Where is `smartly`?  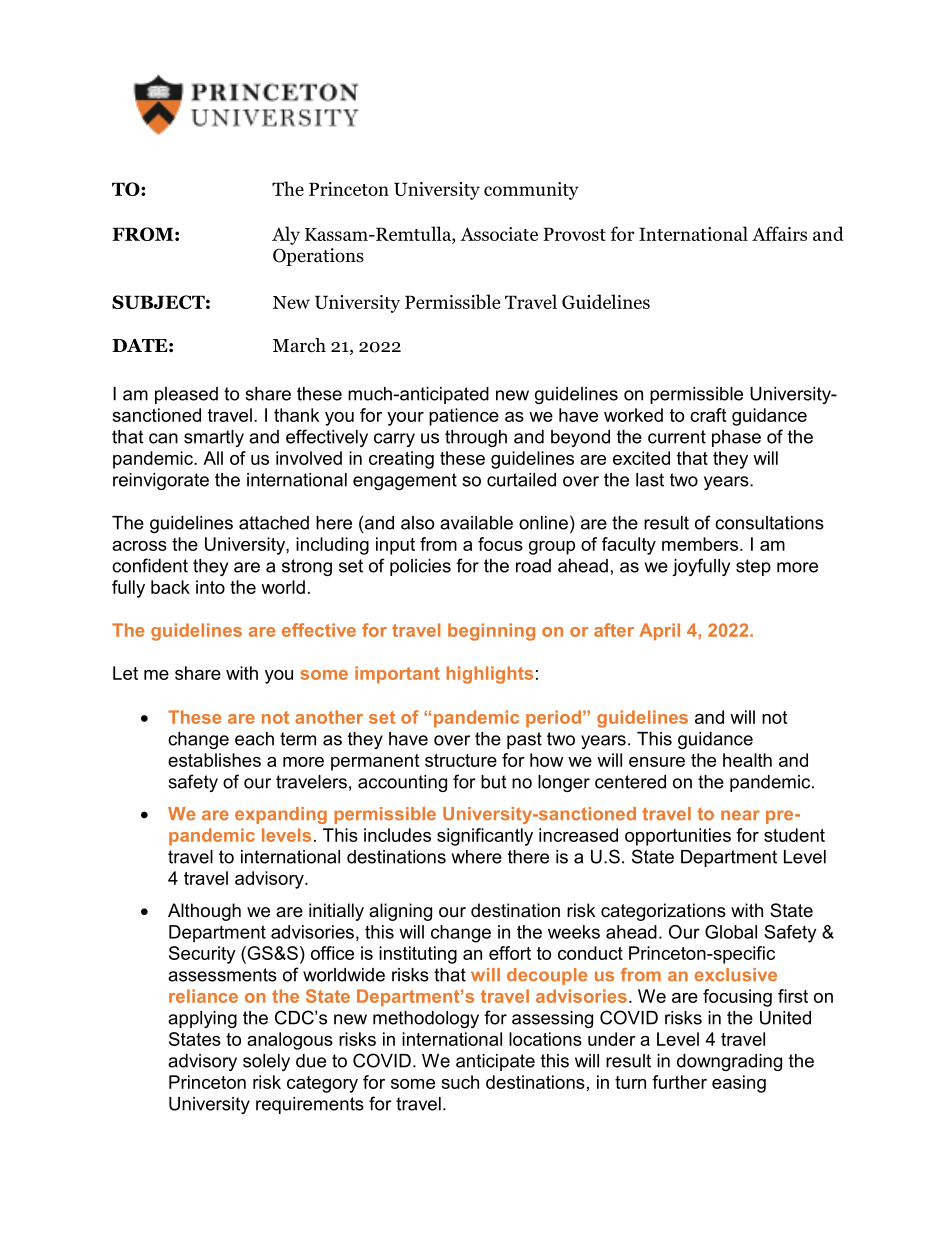 smartly is located at coordinates (214, 438).
